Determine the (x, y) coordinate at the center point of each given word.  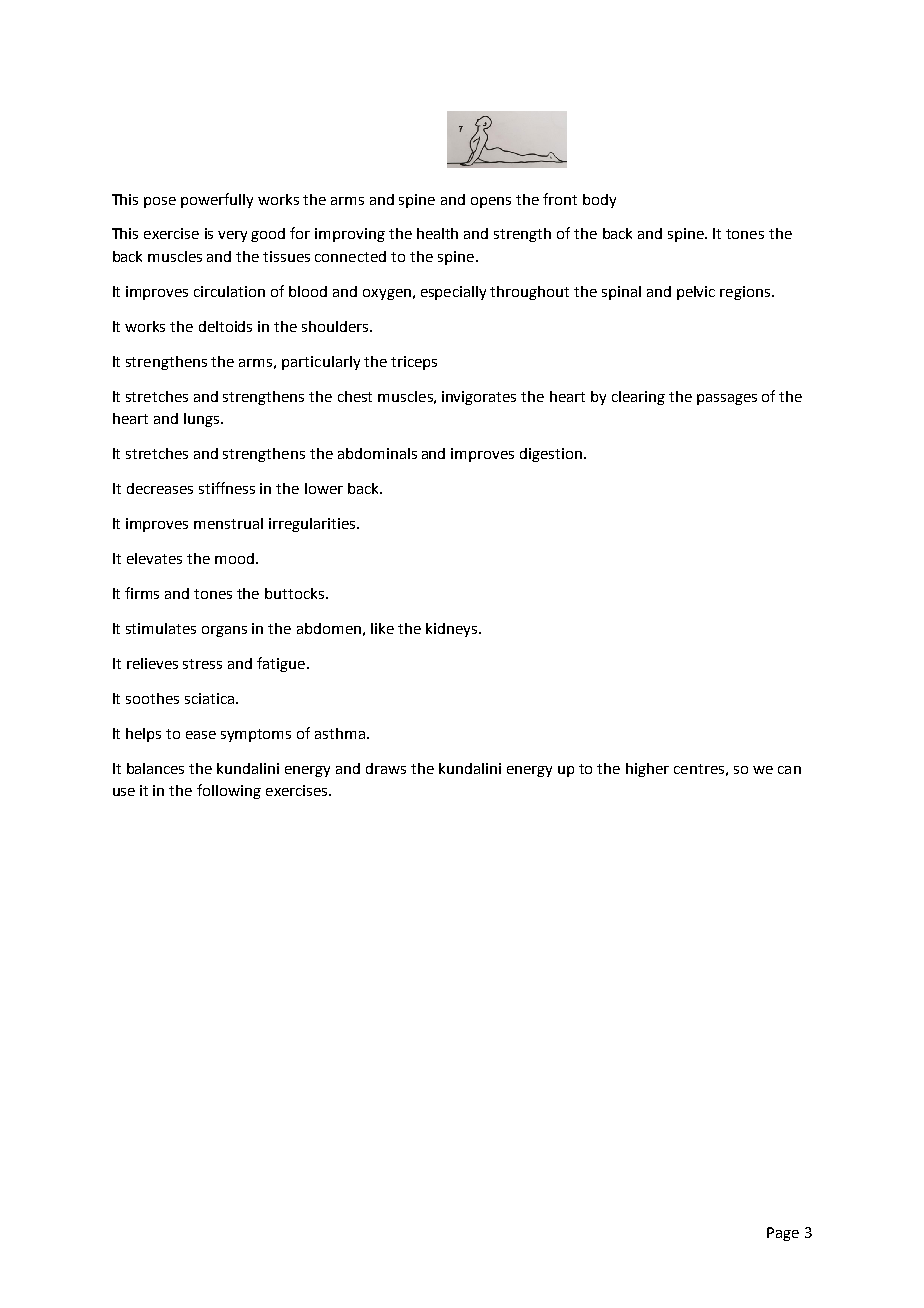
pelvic (696, 293)
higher (647, 770)
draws (386, 768)
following (229, 791)
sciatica (209, 698)
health (437, 233)
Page (783, 1234)
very (232, 236)
